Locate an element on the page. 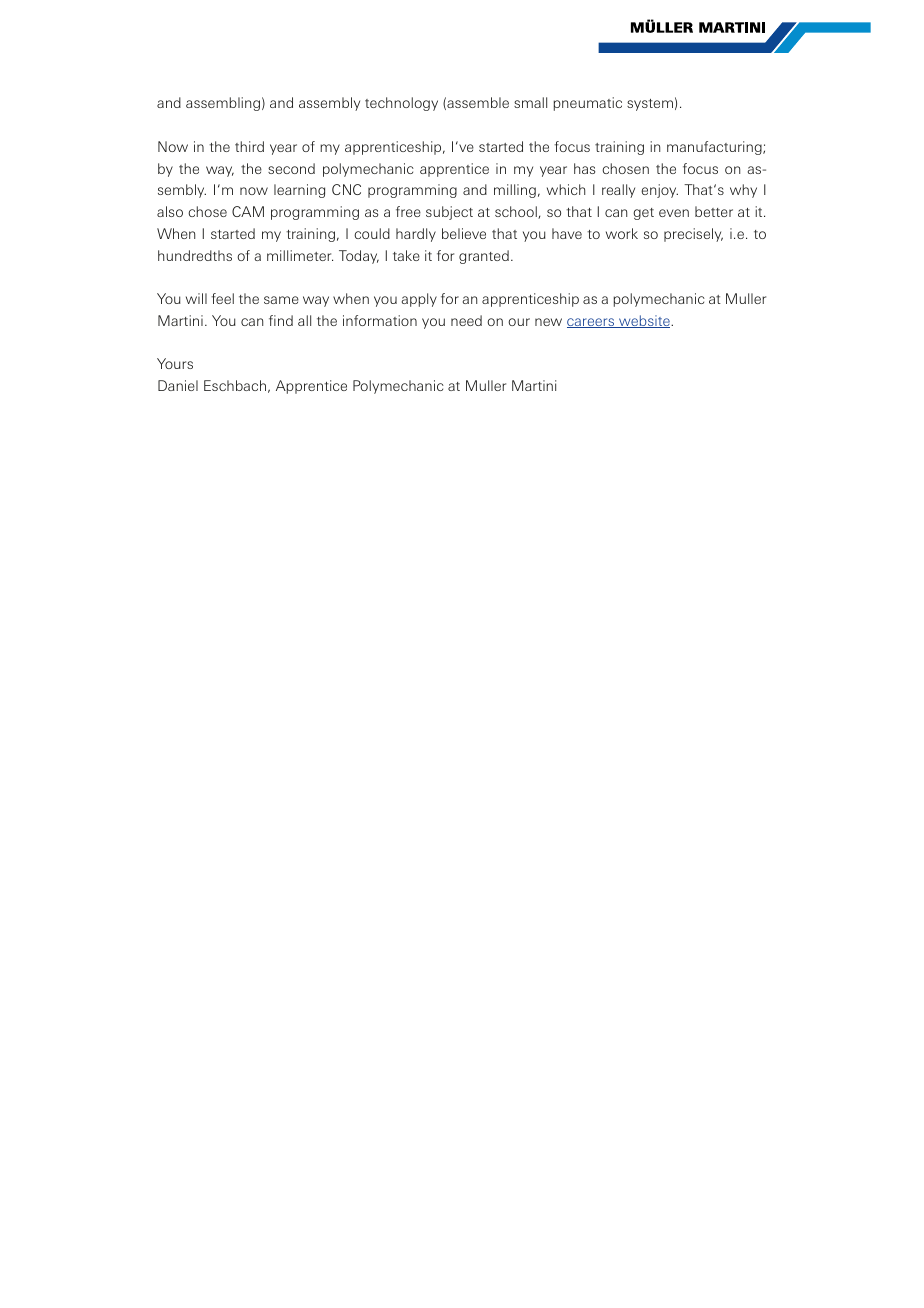 This document has height=1308, width=924. precisely is located at coordinates (693, 235).
